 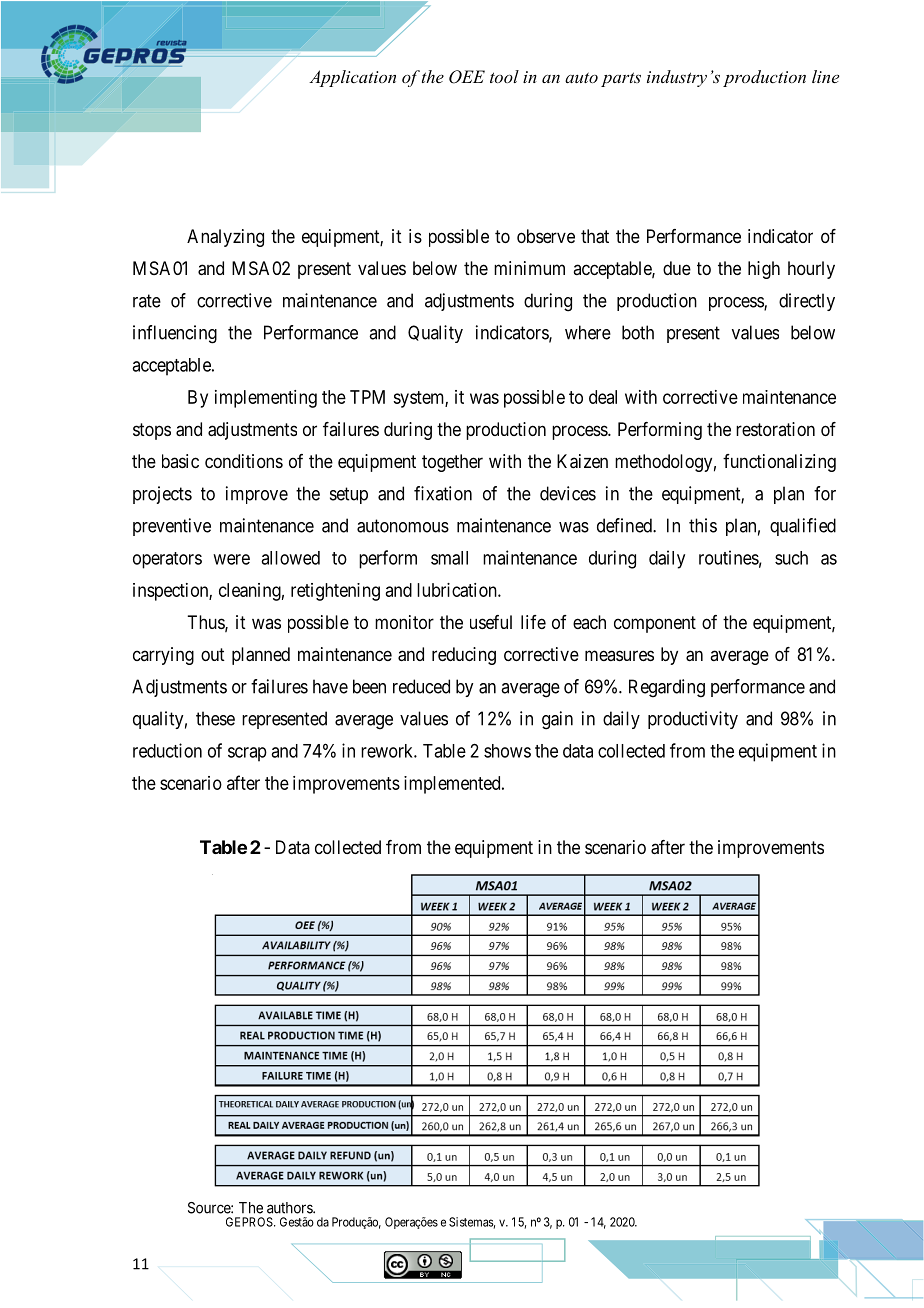 What do you see at coordinates (703, 525) in the image?
I see `this` at bounding box center [703, 525].
